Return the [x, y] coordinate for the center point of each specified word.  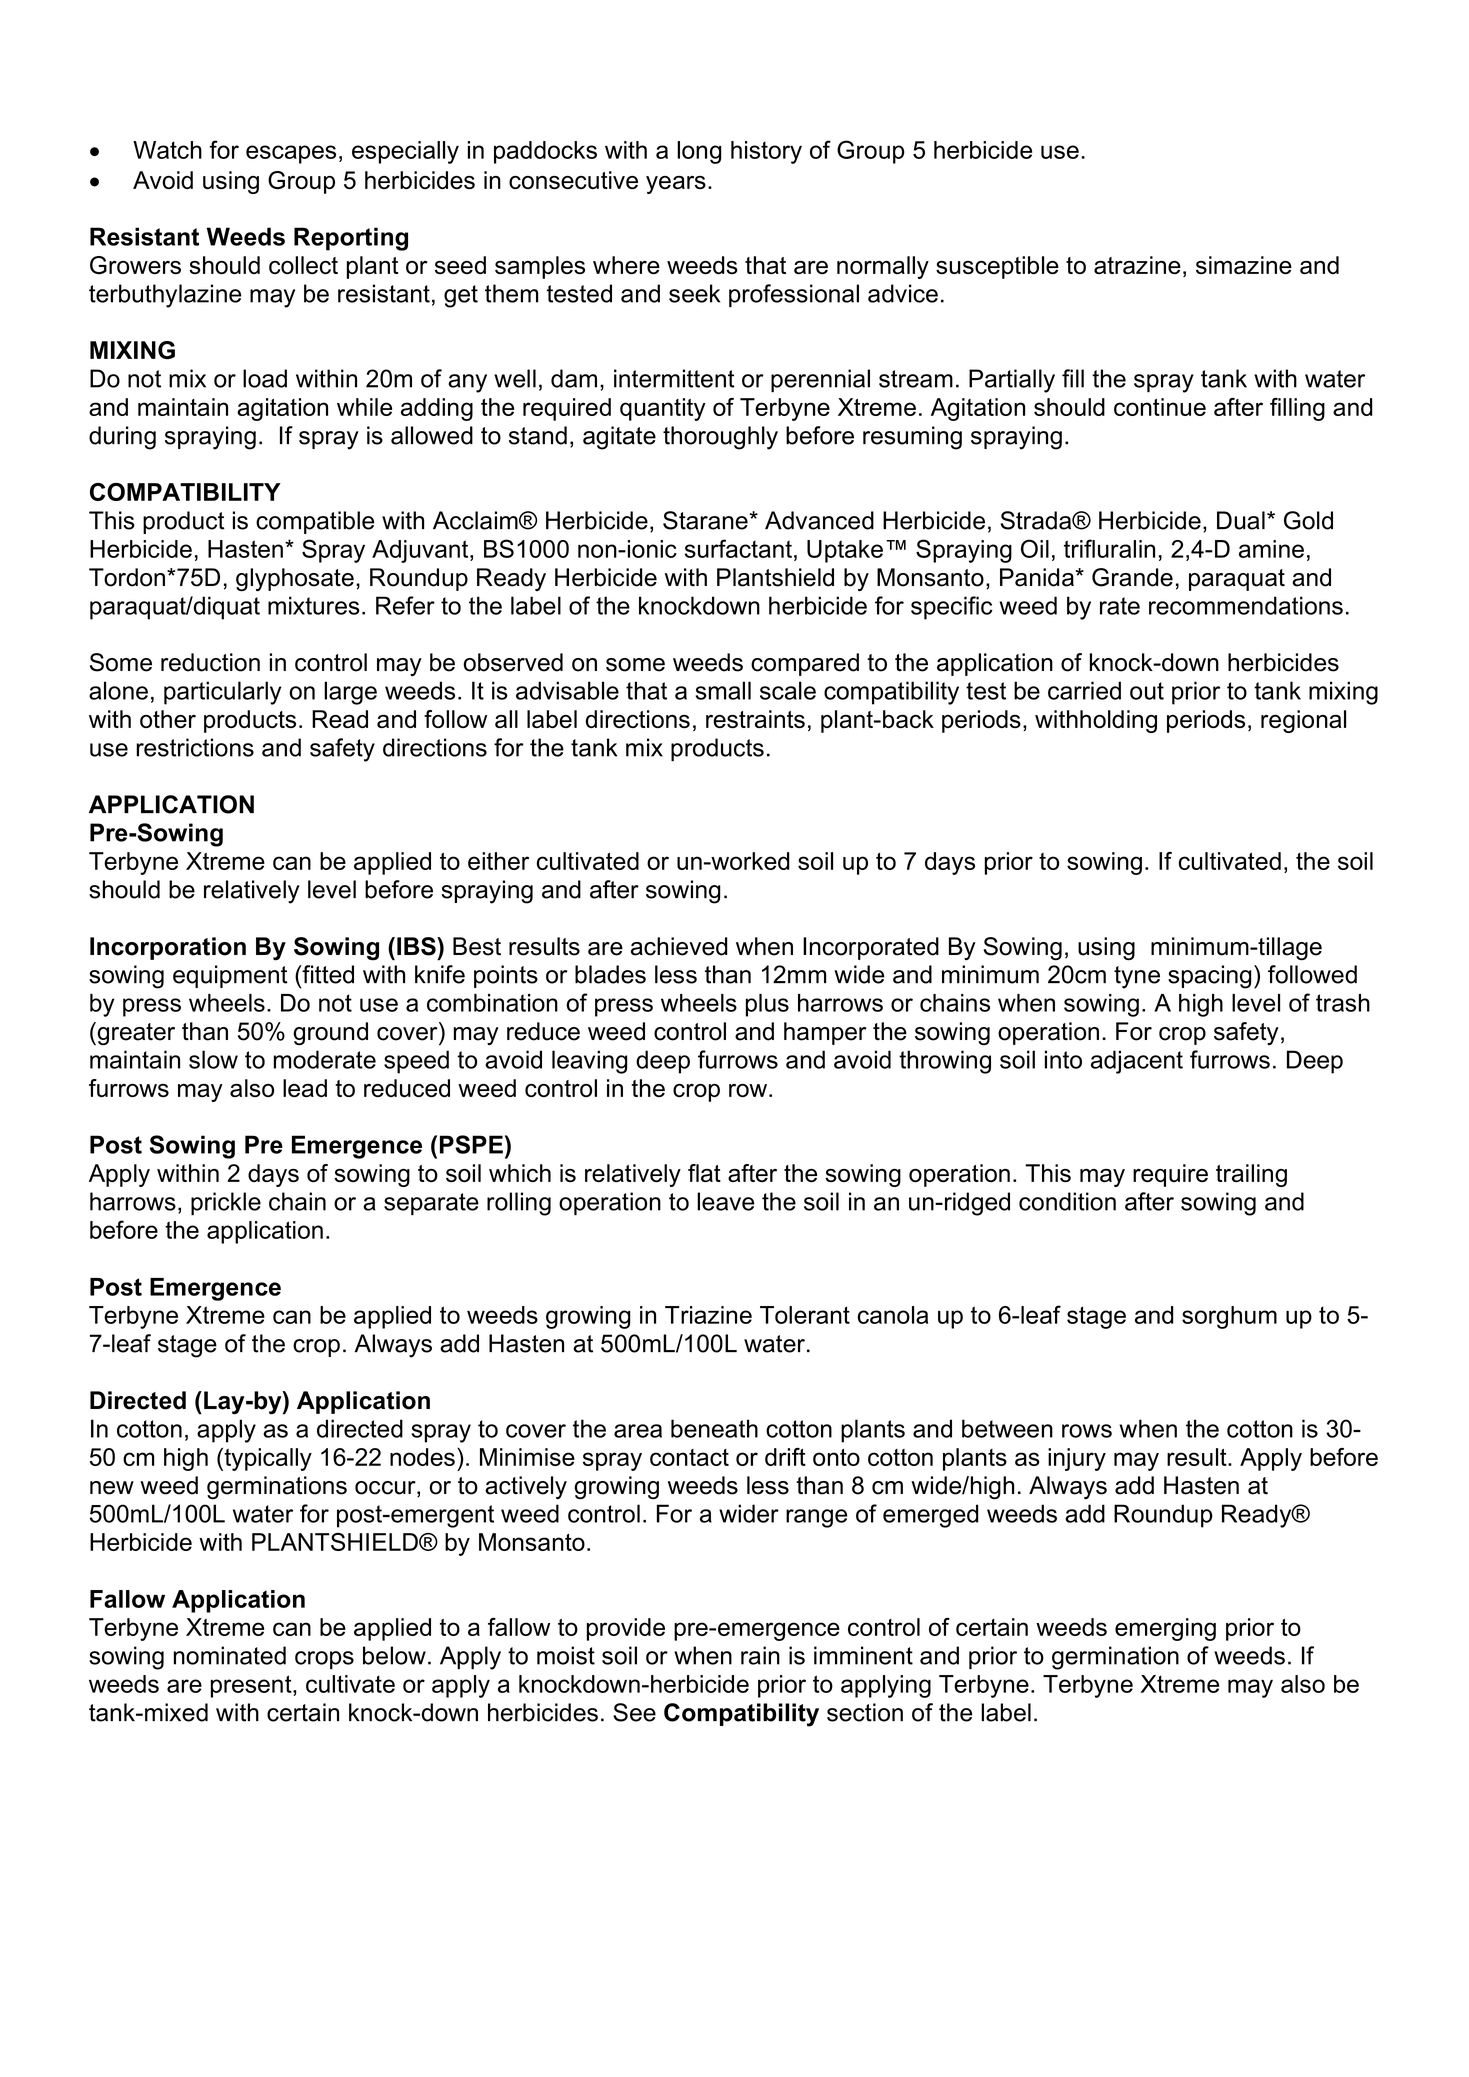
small [723, 690]
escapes [291, 154]
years [676, 185]
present [252, 1686]
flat [704, 1173]
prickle [226, 1203]
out [1147, 691]
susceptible [997, 267]
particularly [222, 693]
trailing [1251, 1175]
